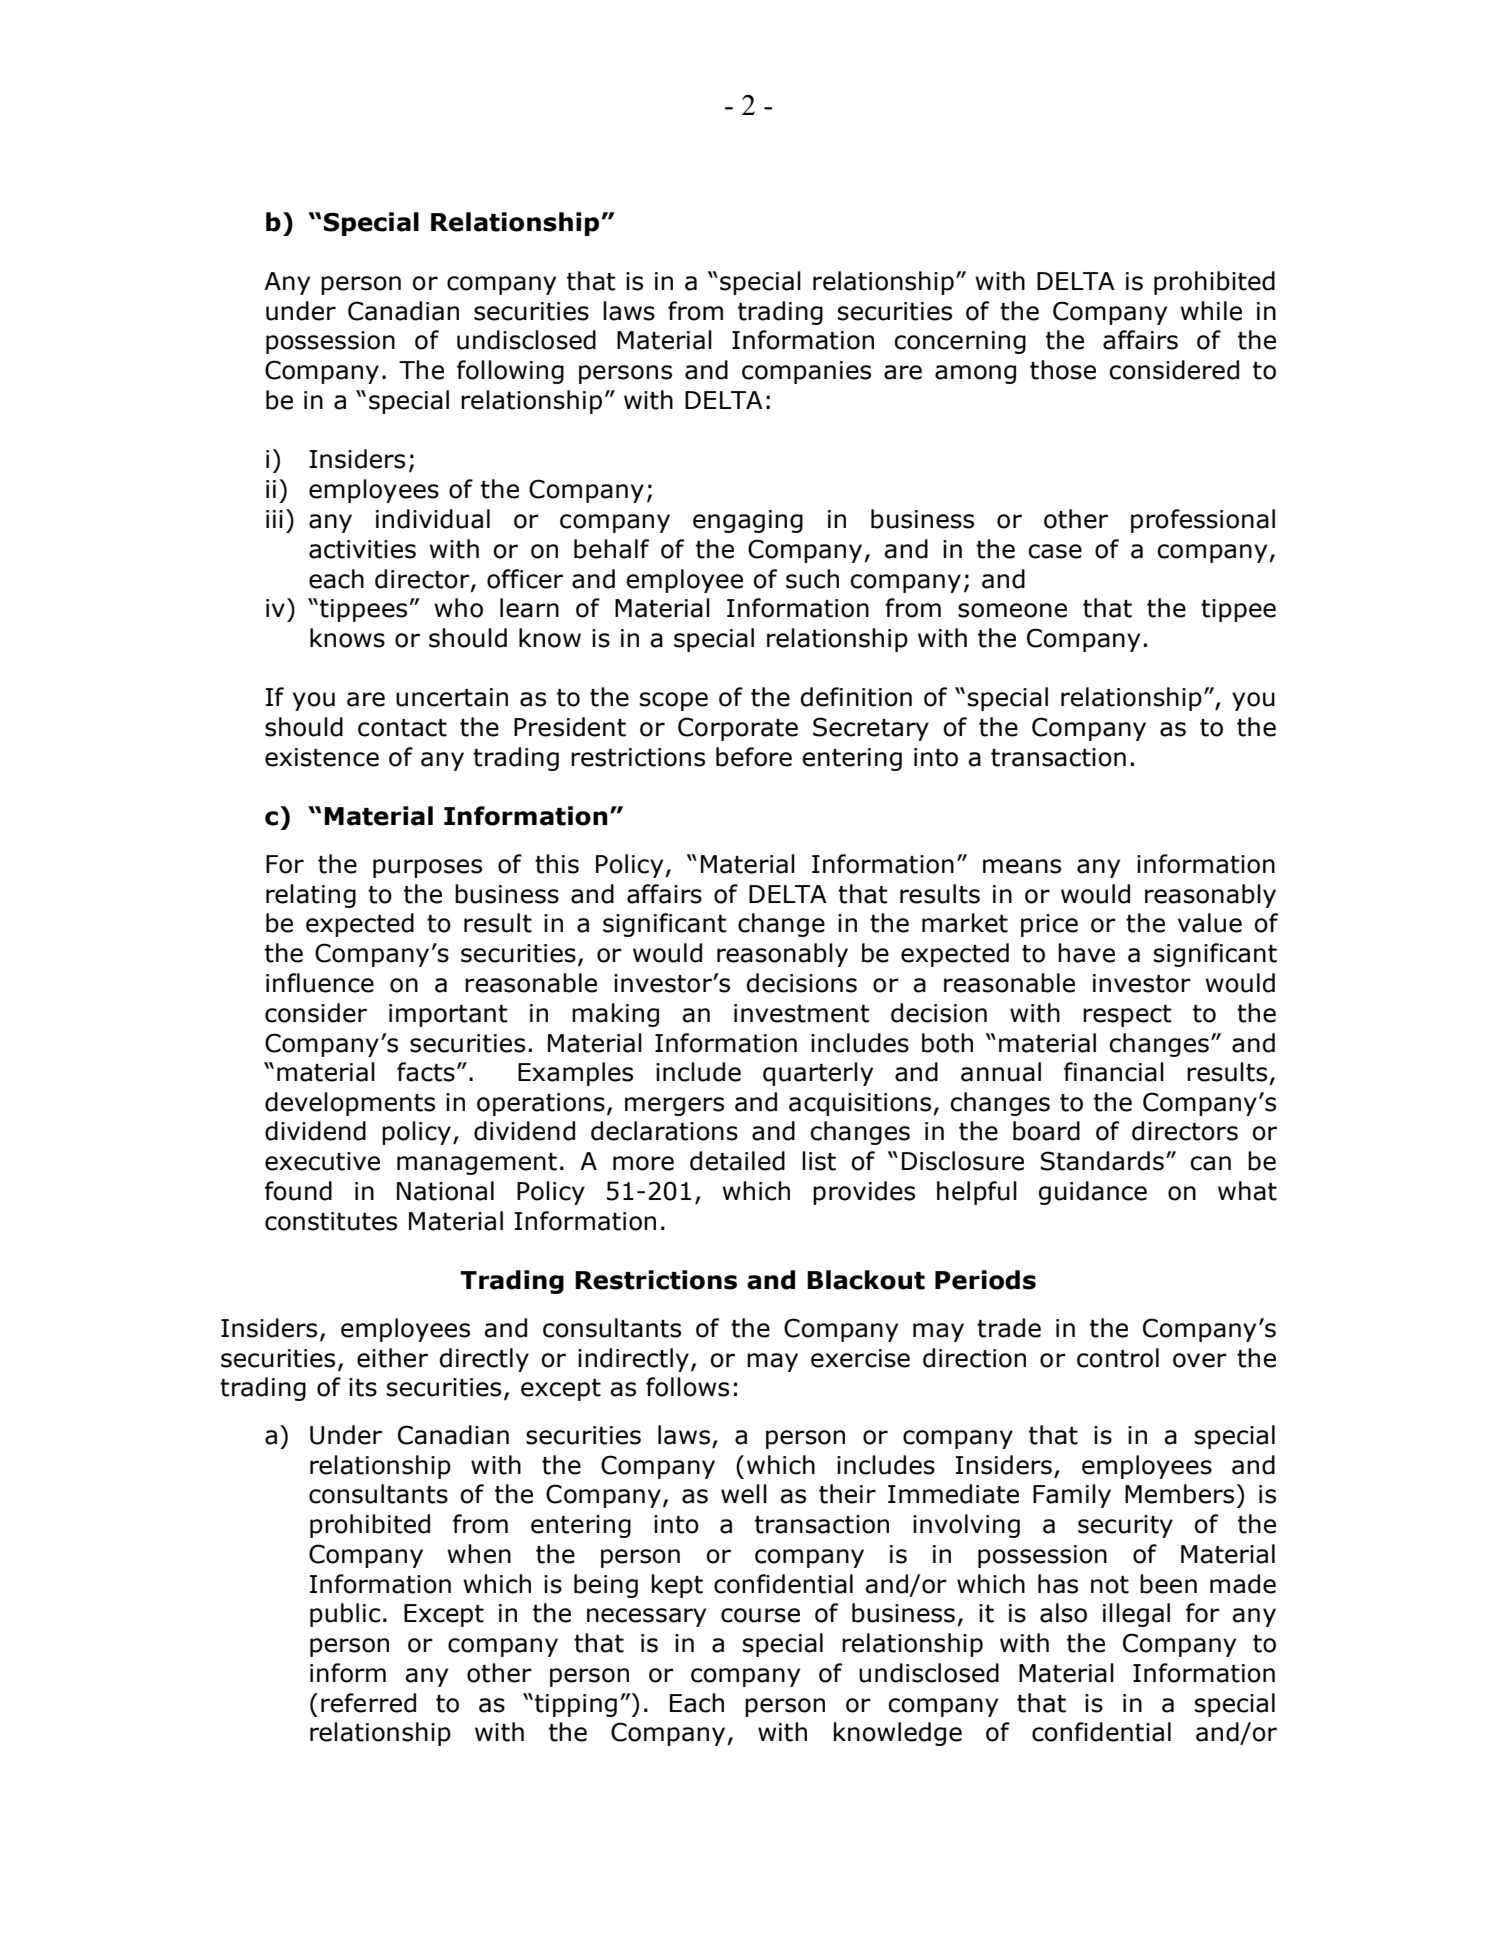  I want to click on respect, so click(1127, 1016).
